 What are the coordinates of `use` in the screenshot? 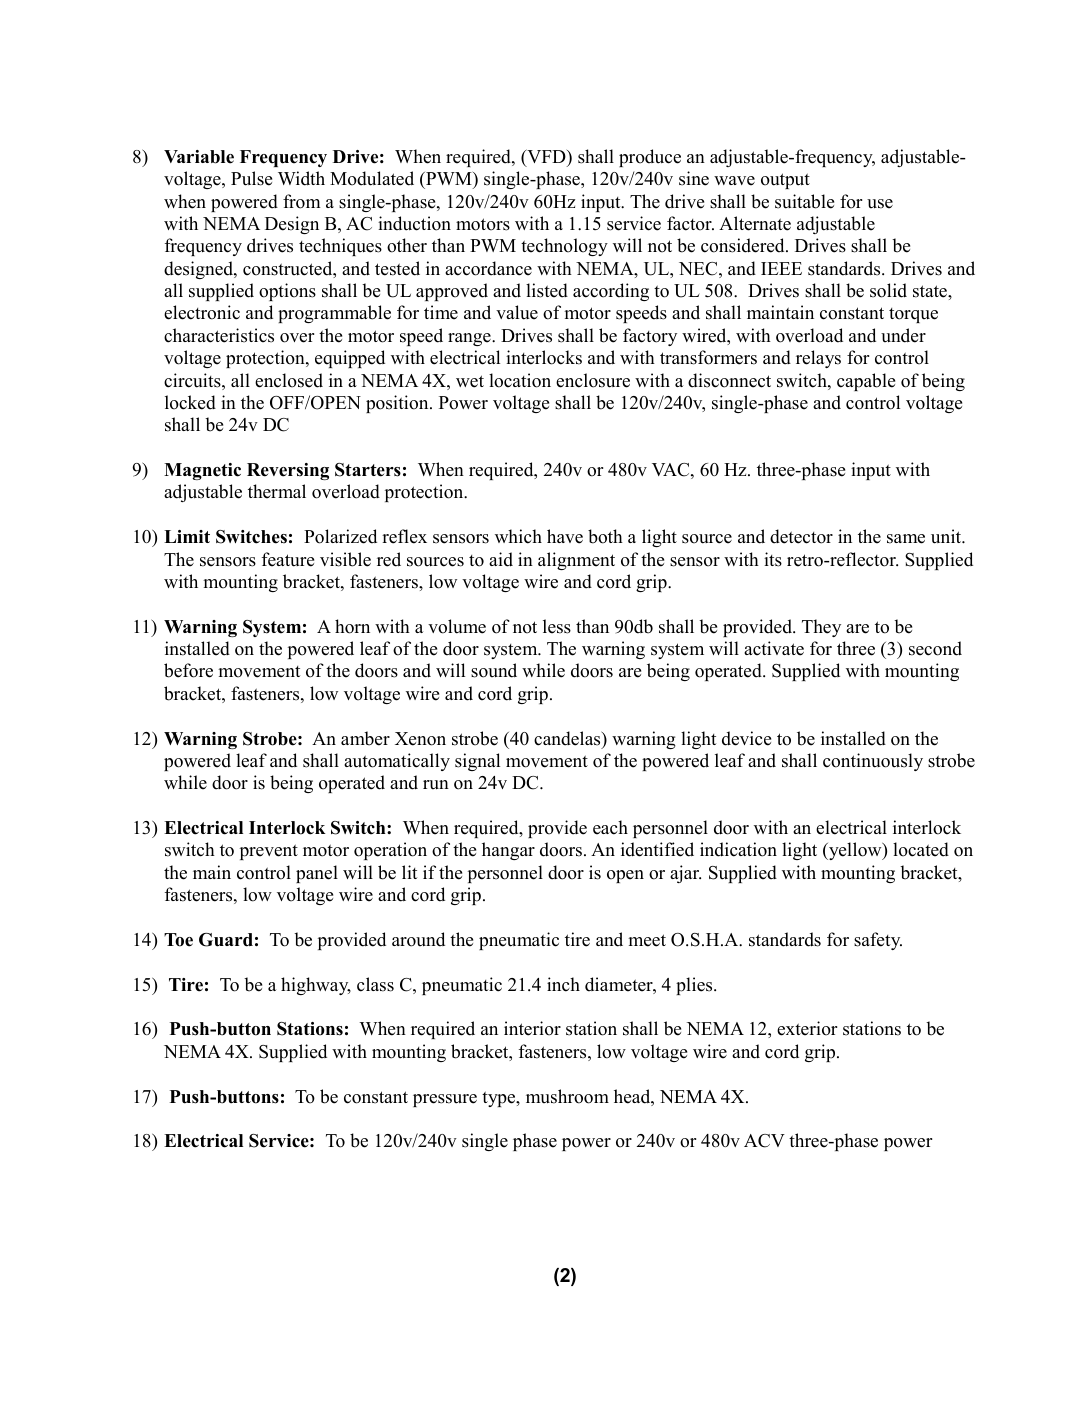 It's located at (880, 204).
